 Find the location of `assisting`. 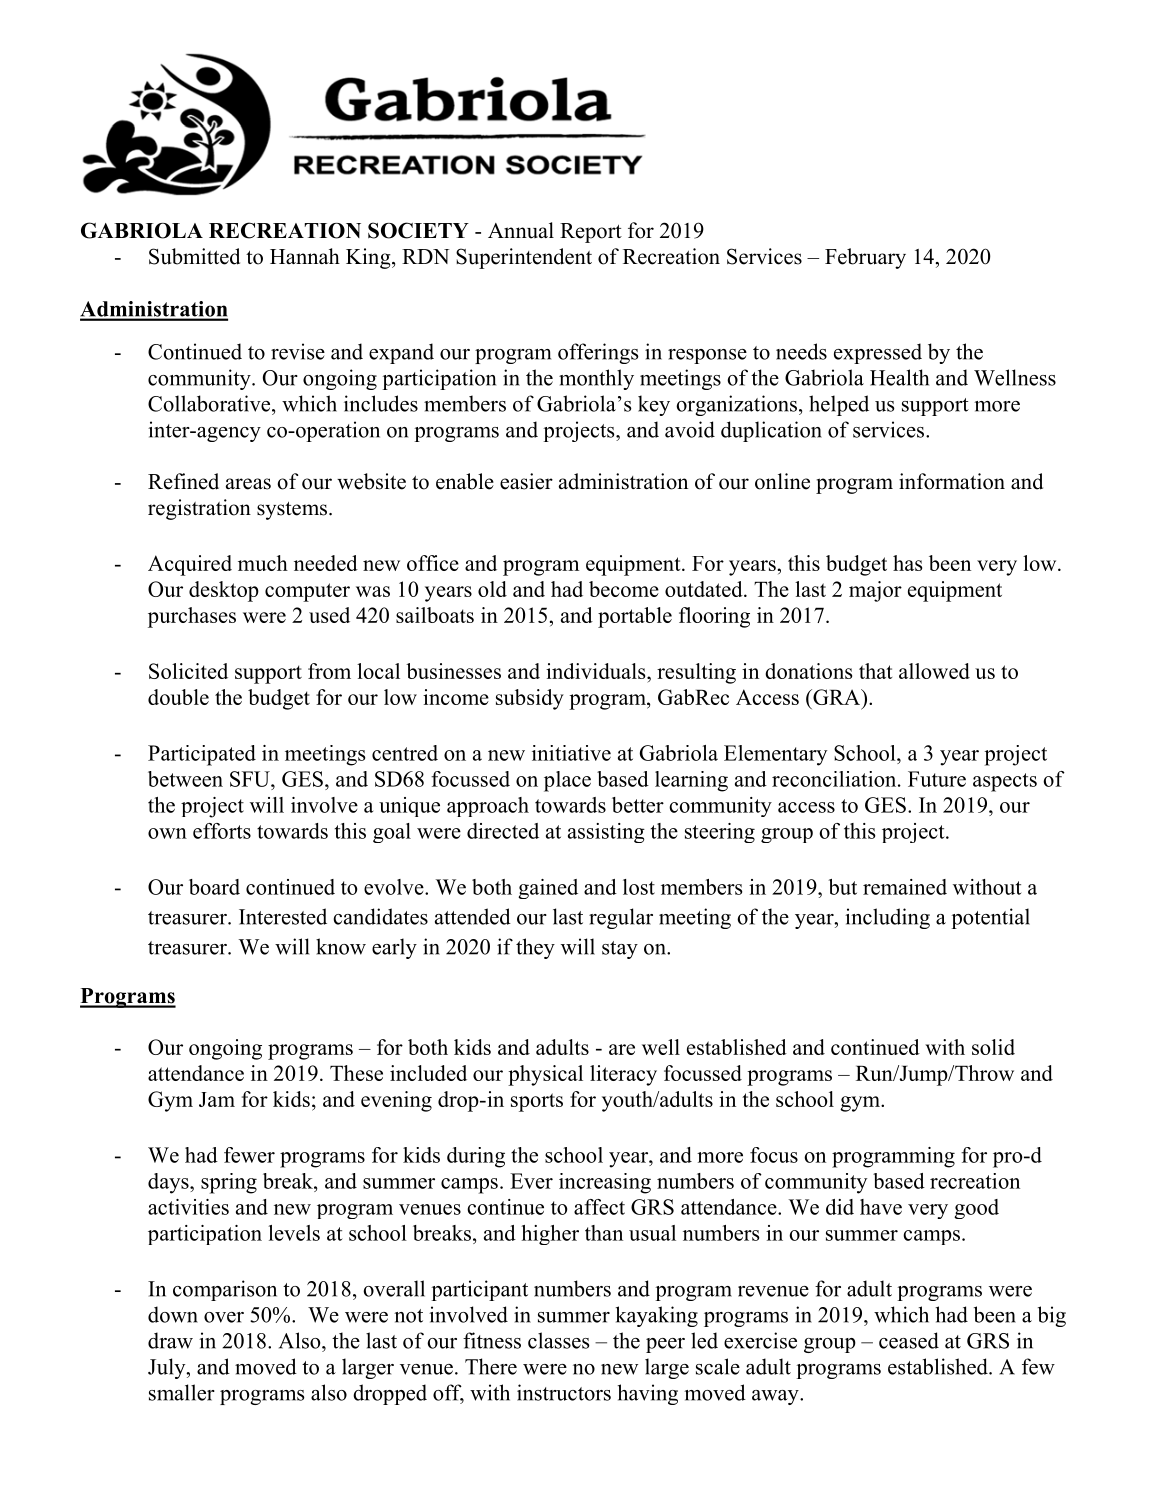

assisting is located at coordinates (606, 833).
